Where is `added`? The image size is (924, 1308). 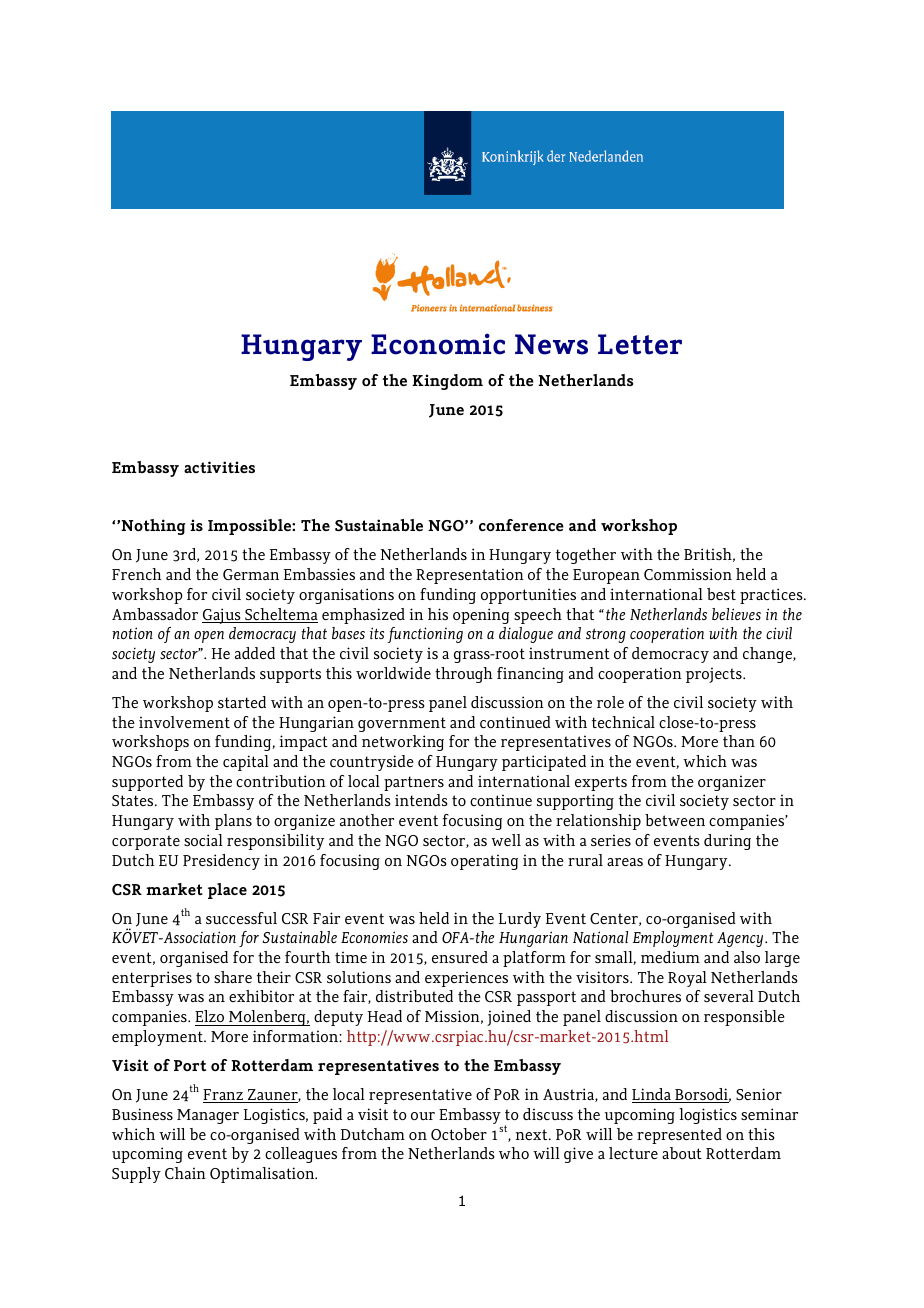 added is located at coordinates (255, 653).
